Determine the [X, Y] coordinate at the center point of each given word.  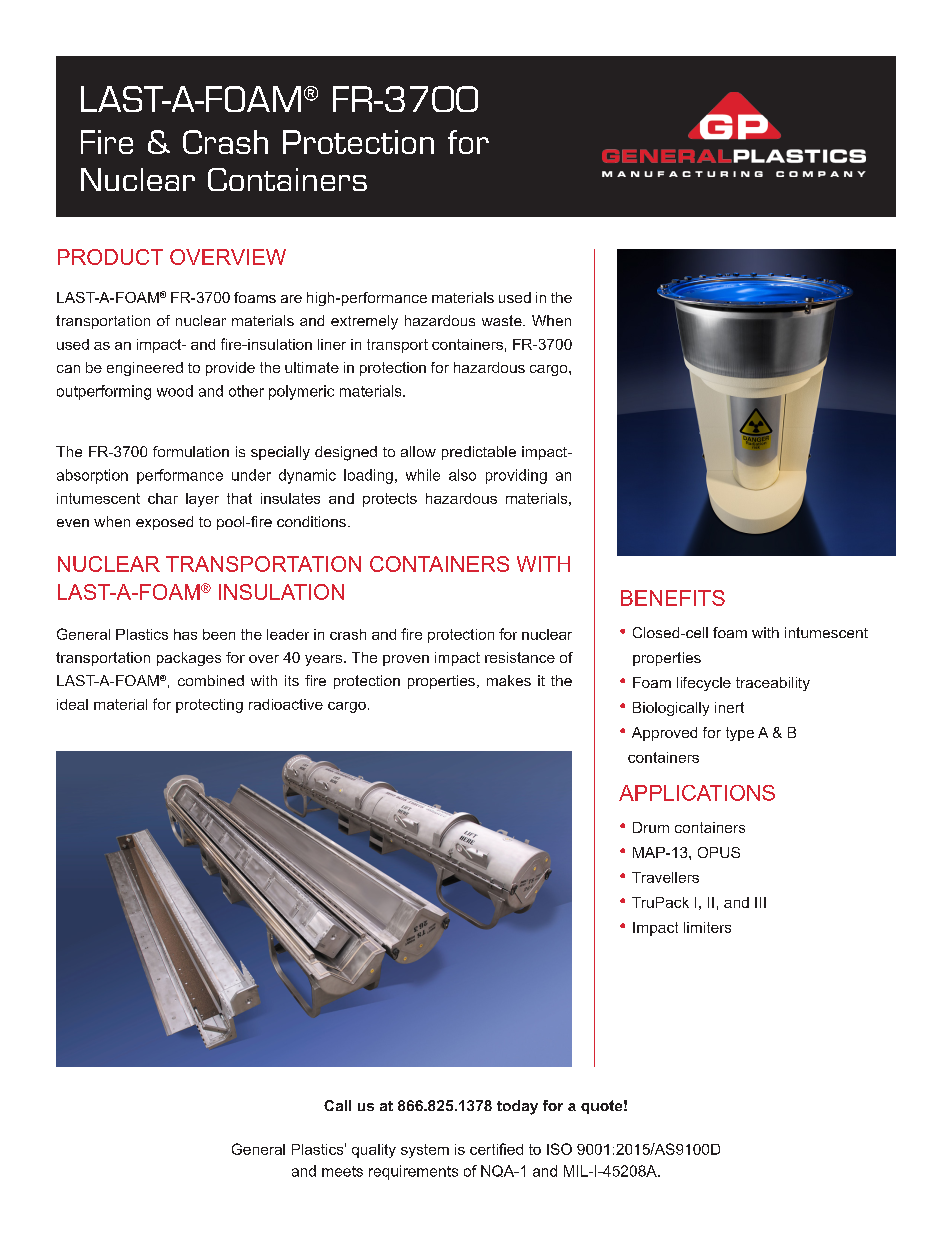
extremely [364, 322]
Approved [664, 734]
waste [503, 320]
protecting [209, 706]
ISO [559, 1149]
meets [342, 1171]
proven [406, 660]
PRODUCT [110, 257]
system [425, 1151]
